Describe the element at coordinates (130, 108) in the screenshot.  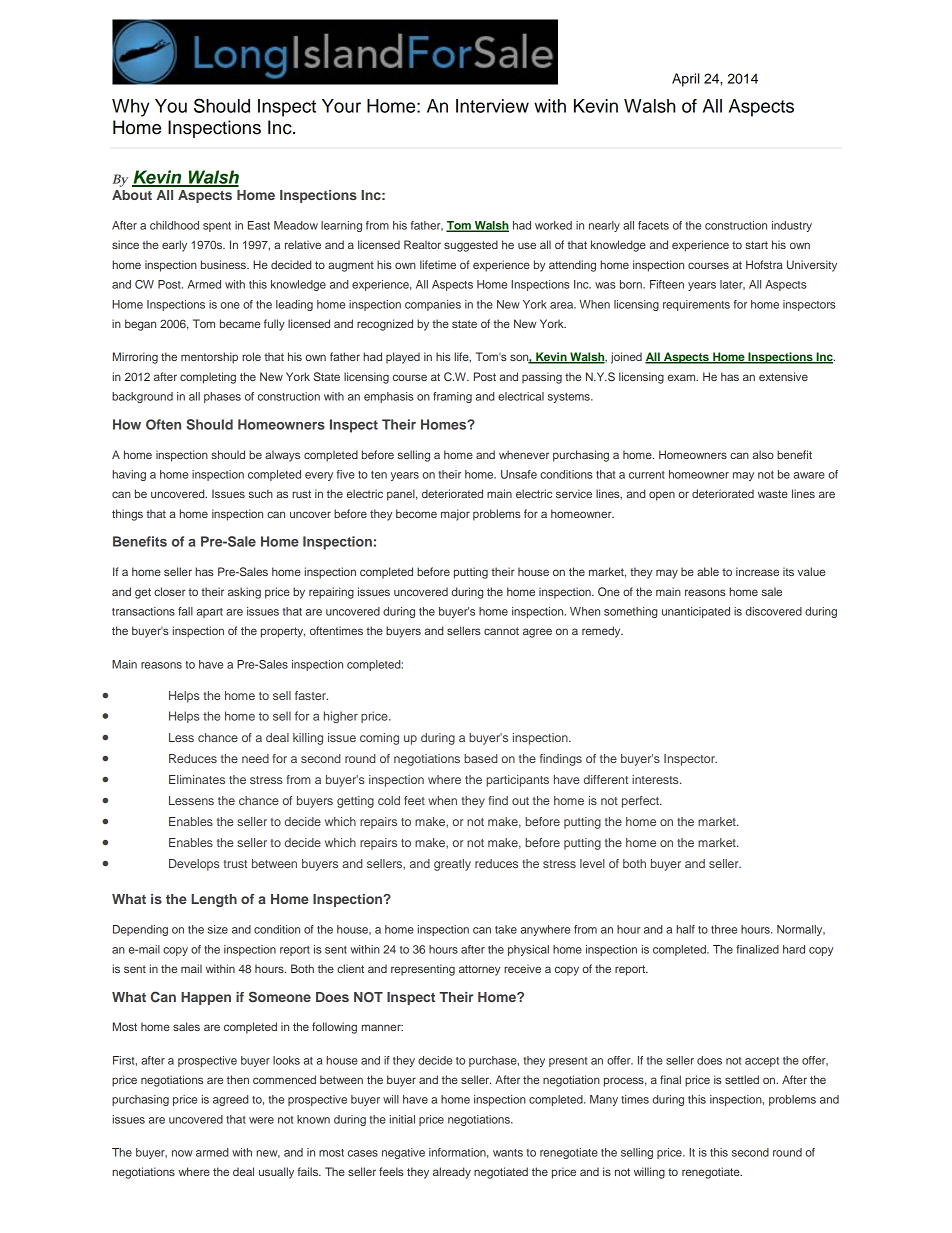
I see `Why` at that location.
